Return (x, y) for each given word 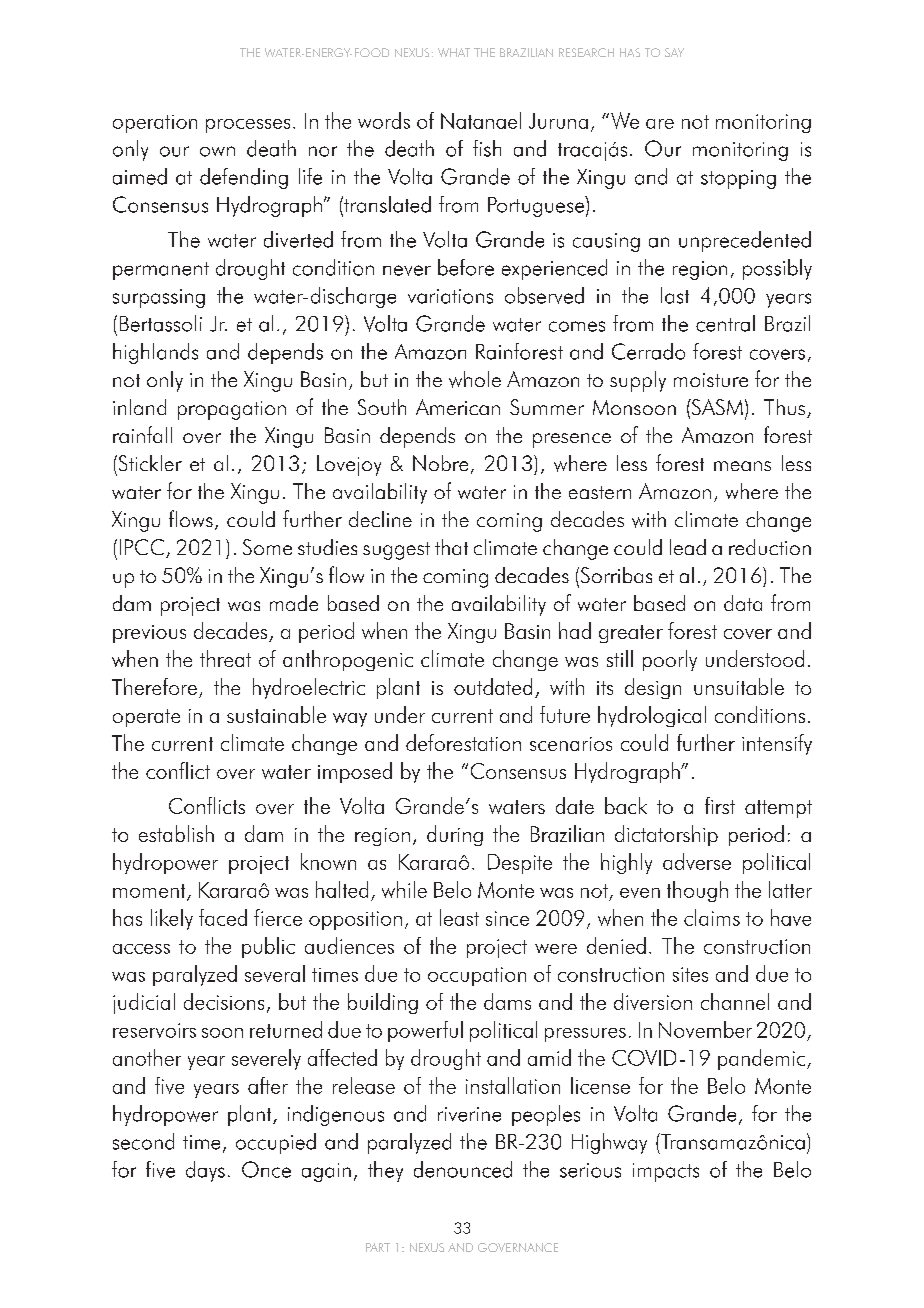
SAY (674, 52)
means (742, 466)
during (455, 835)
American (458, 407)
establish (176, 833)
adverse (697, 861)
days (205, 1171)
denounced (463, 1169)
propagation (232, 410)
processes (248, 126)
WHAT (454, 52)
